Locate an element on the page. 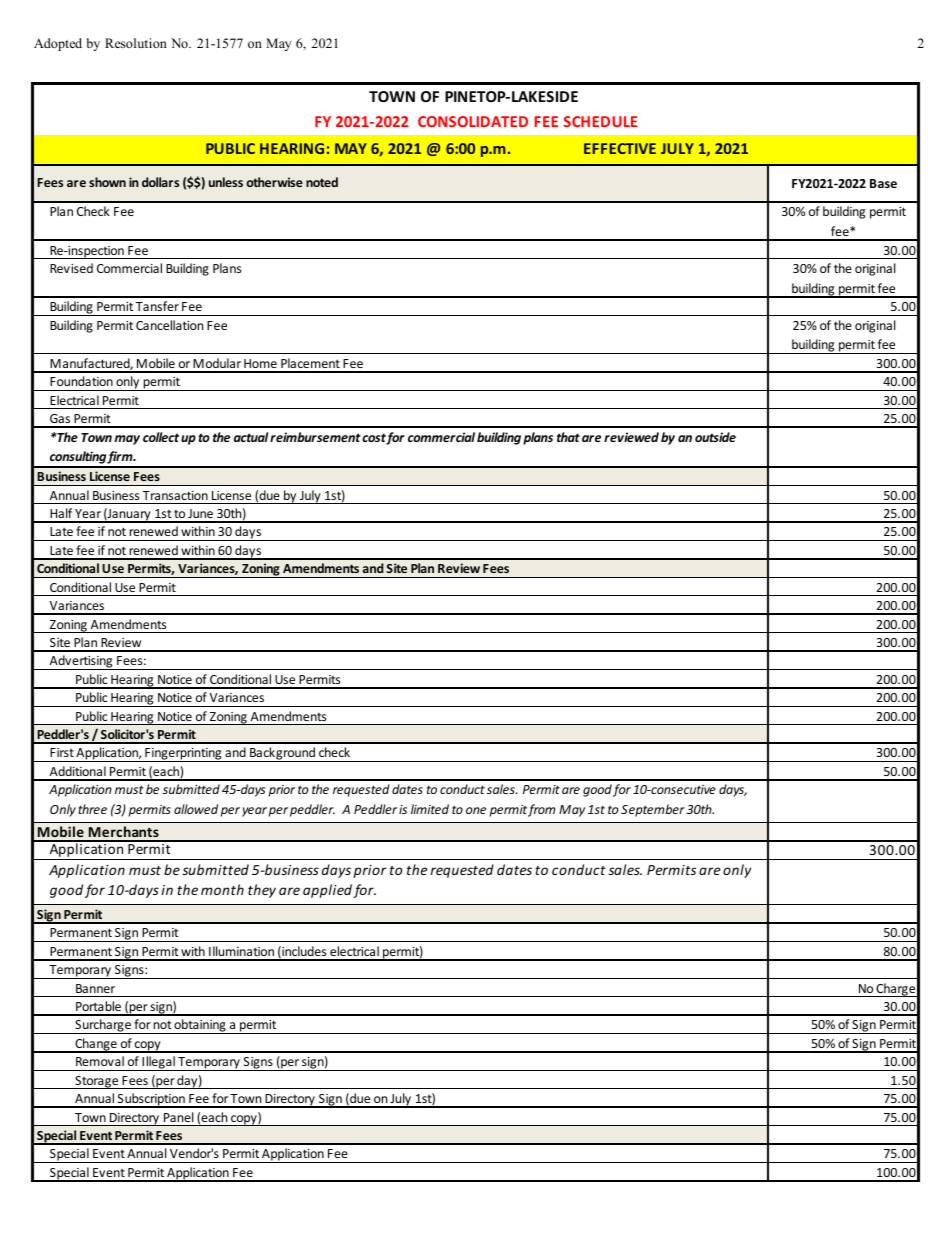 This page has height=1233, width=952. Base is located at coordinates (883, 183).
